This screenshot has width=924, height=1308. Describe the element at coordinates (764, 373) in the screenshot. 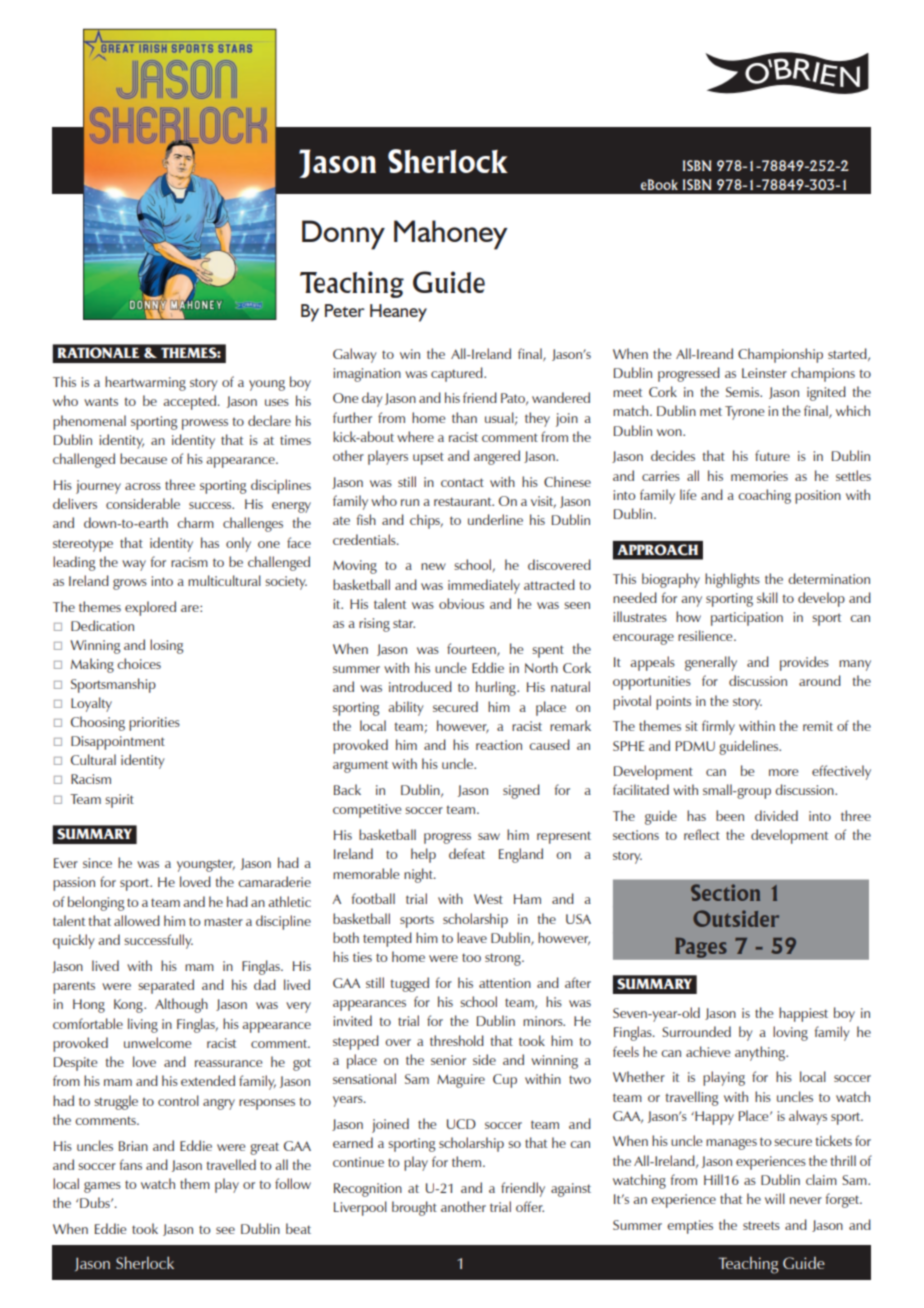

I see `Leinster` at that location.
